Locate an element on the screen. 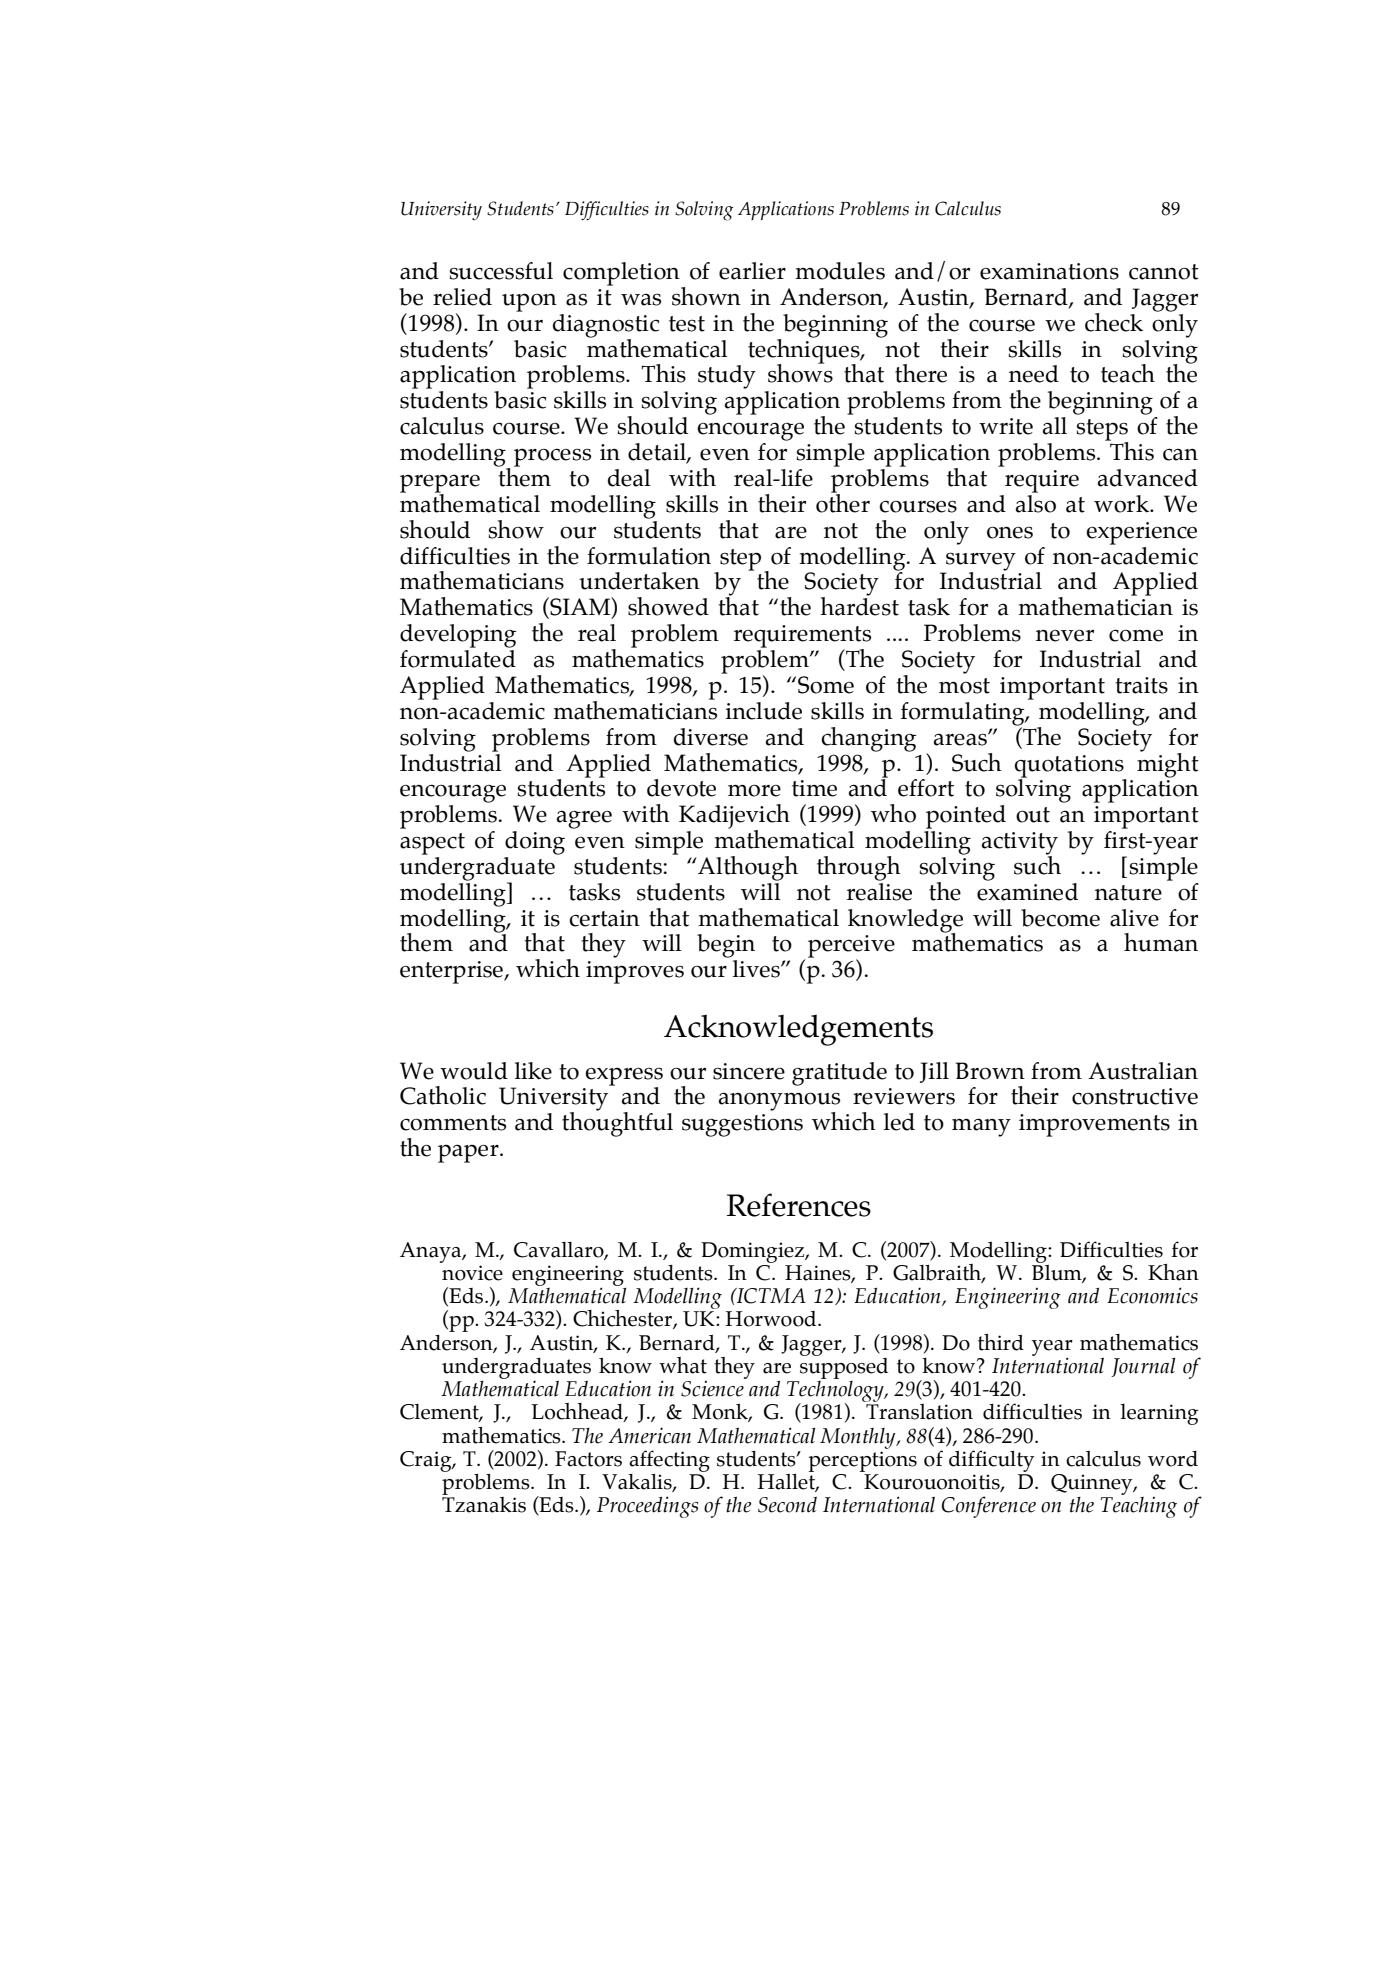 The width and height of the screenshot is (1399, 1979). paper is located at coordinates (469, 1153).
